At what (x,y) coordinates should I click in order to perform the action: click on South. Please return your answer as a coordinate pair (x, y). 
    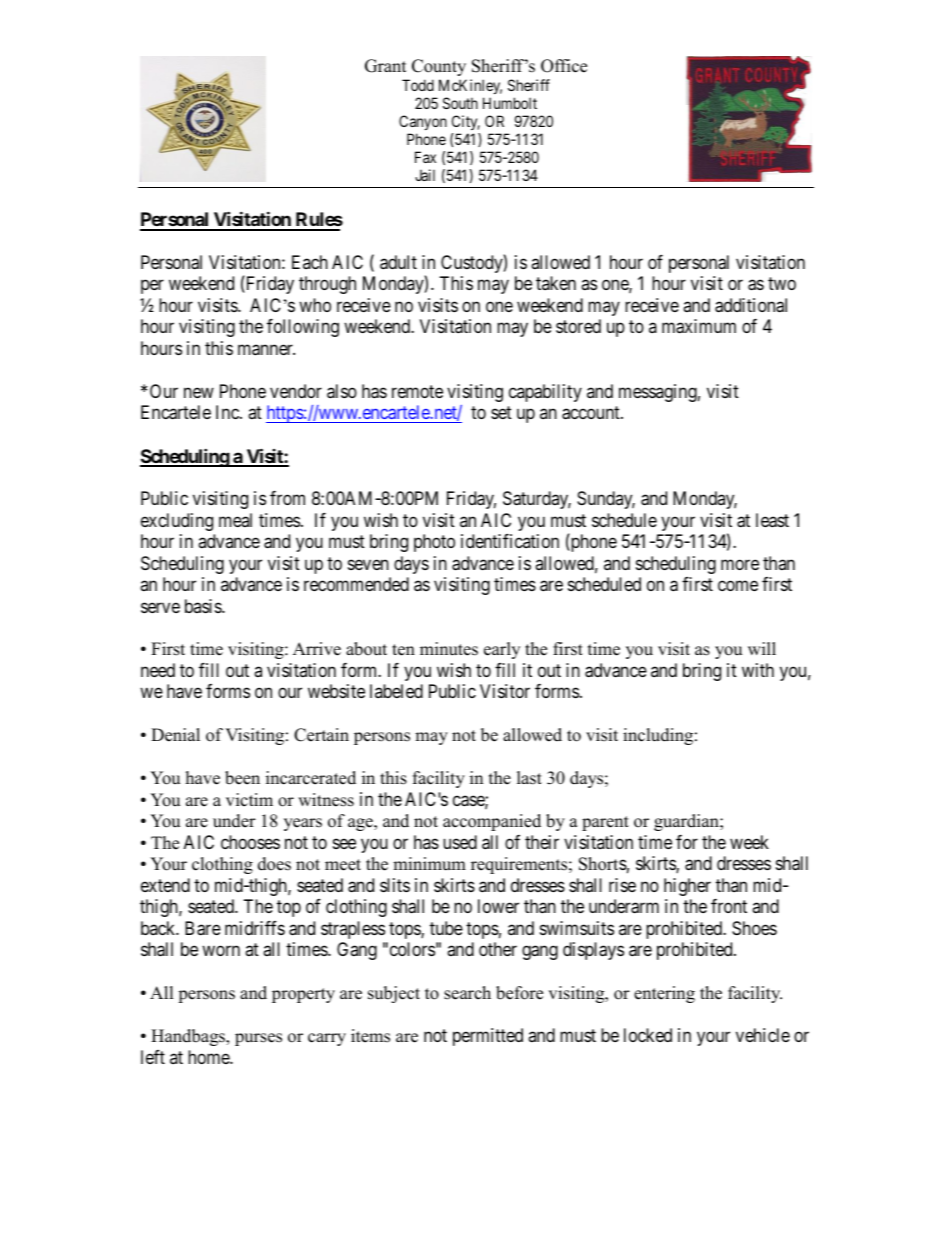
    Looking at the image, I should click on (460, 103).
